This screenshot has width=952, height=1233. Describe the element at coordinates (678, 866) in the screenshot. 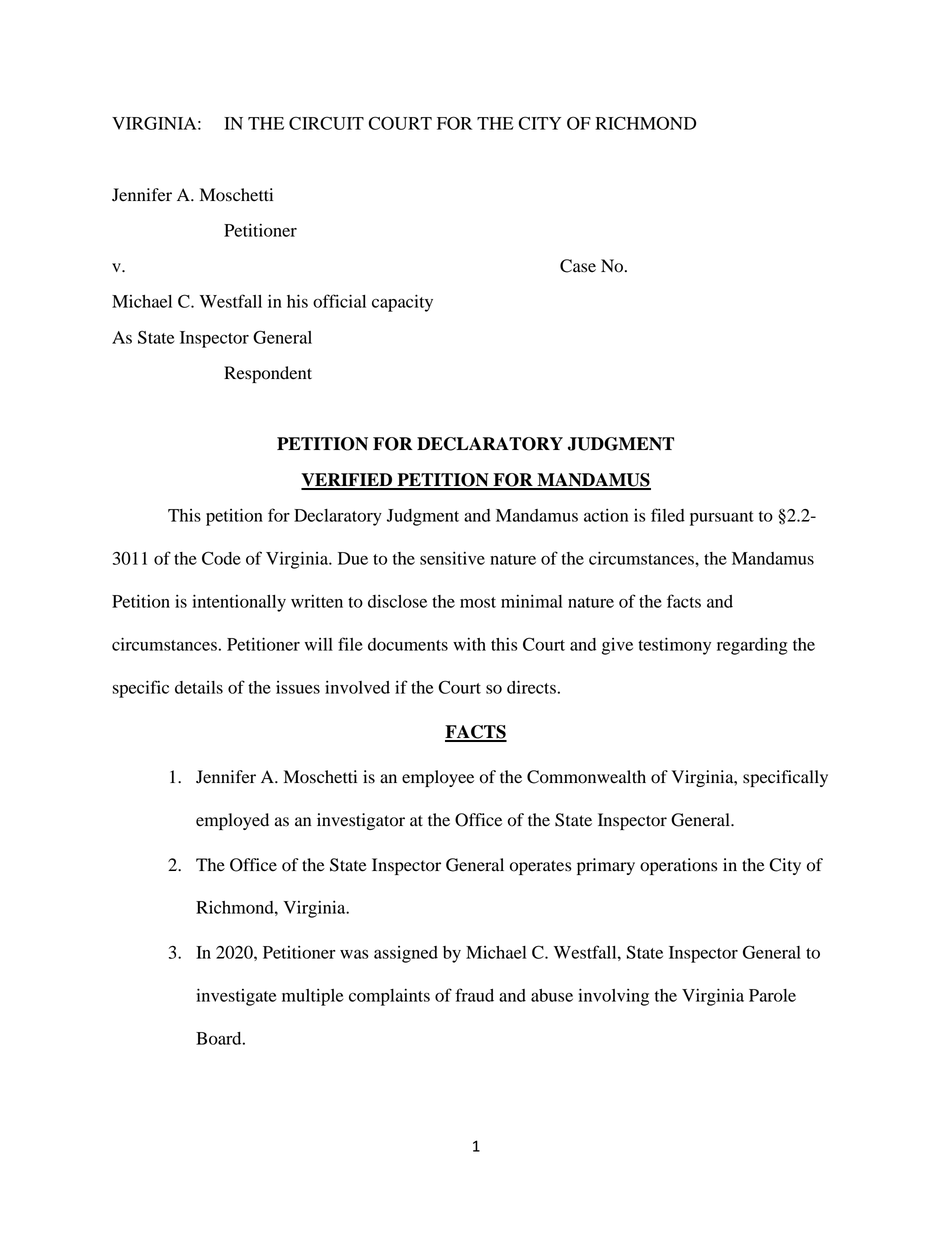

I see `operations` at that location.
